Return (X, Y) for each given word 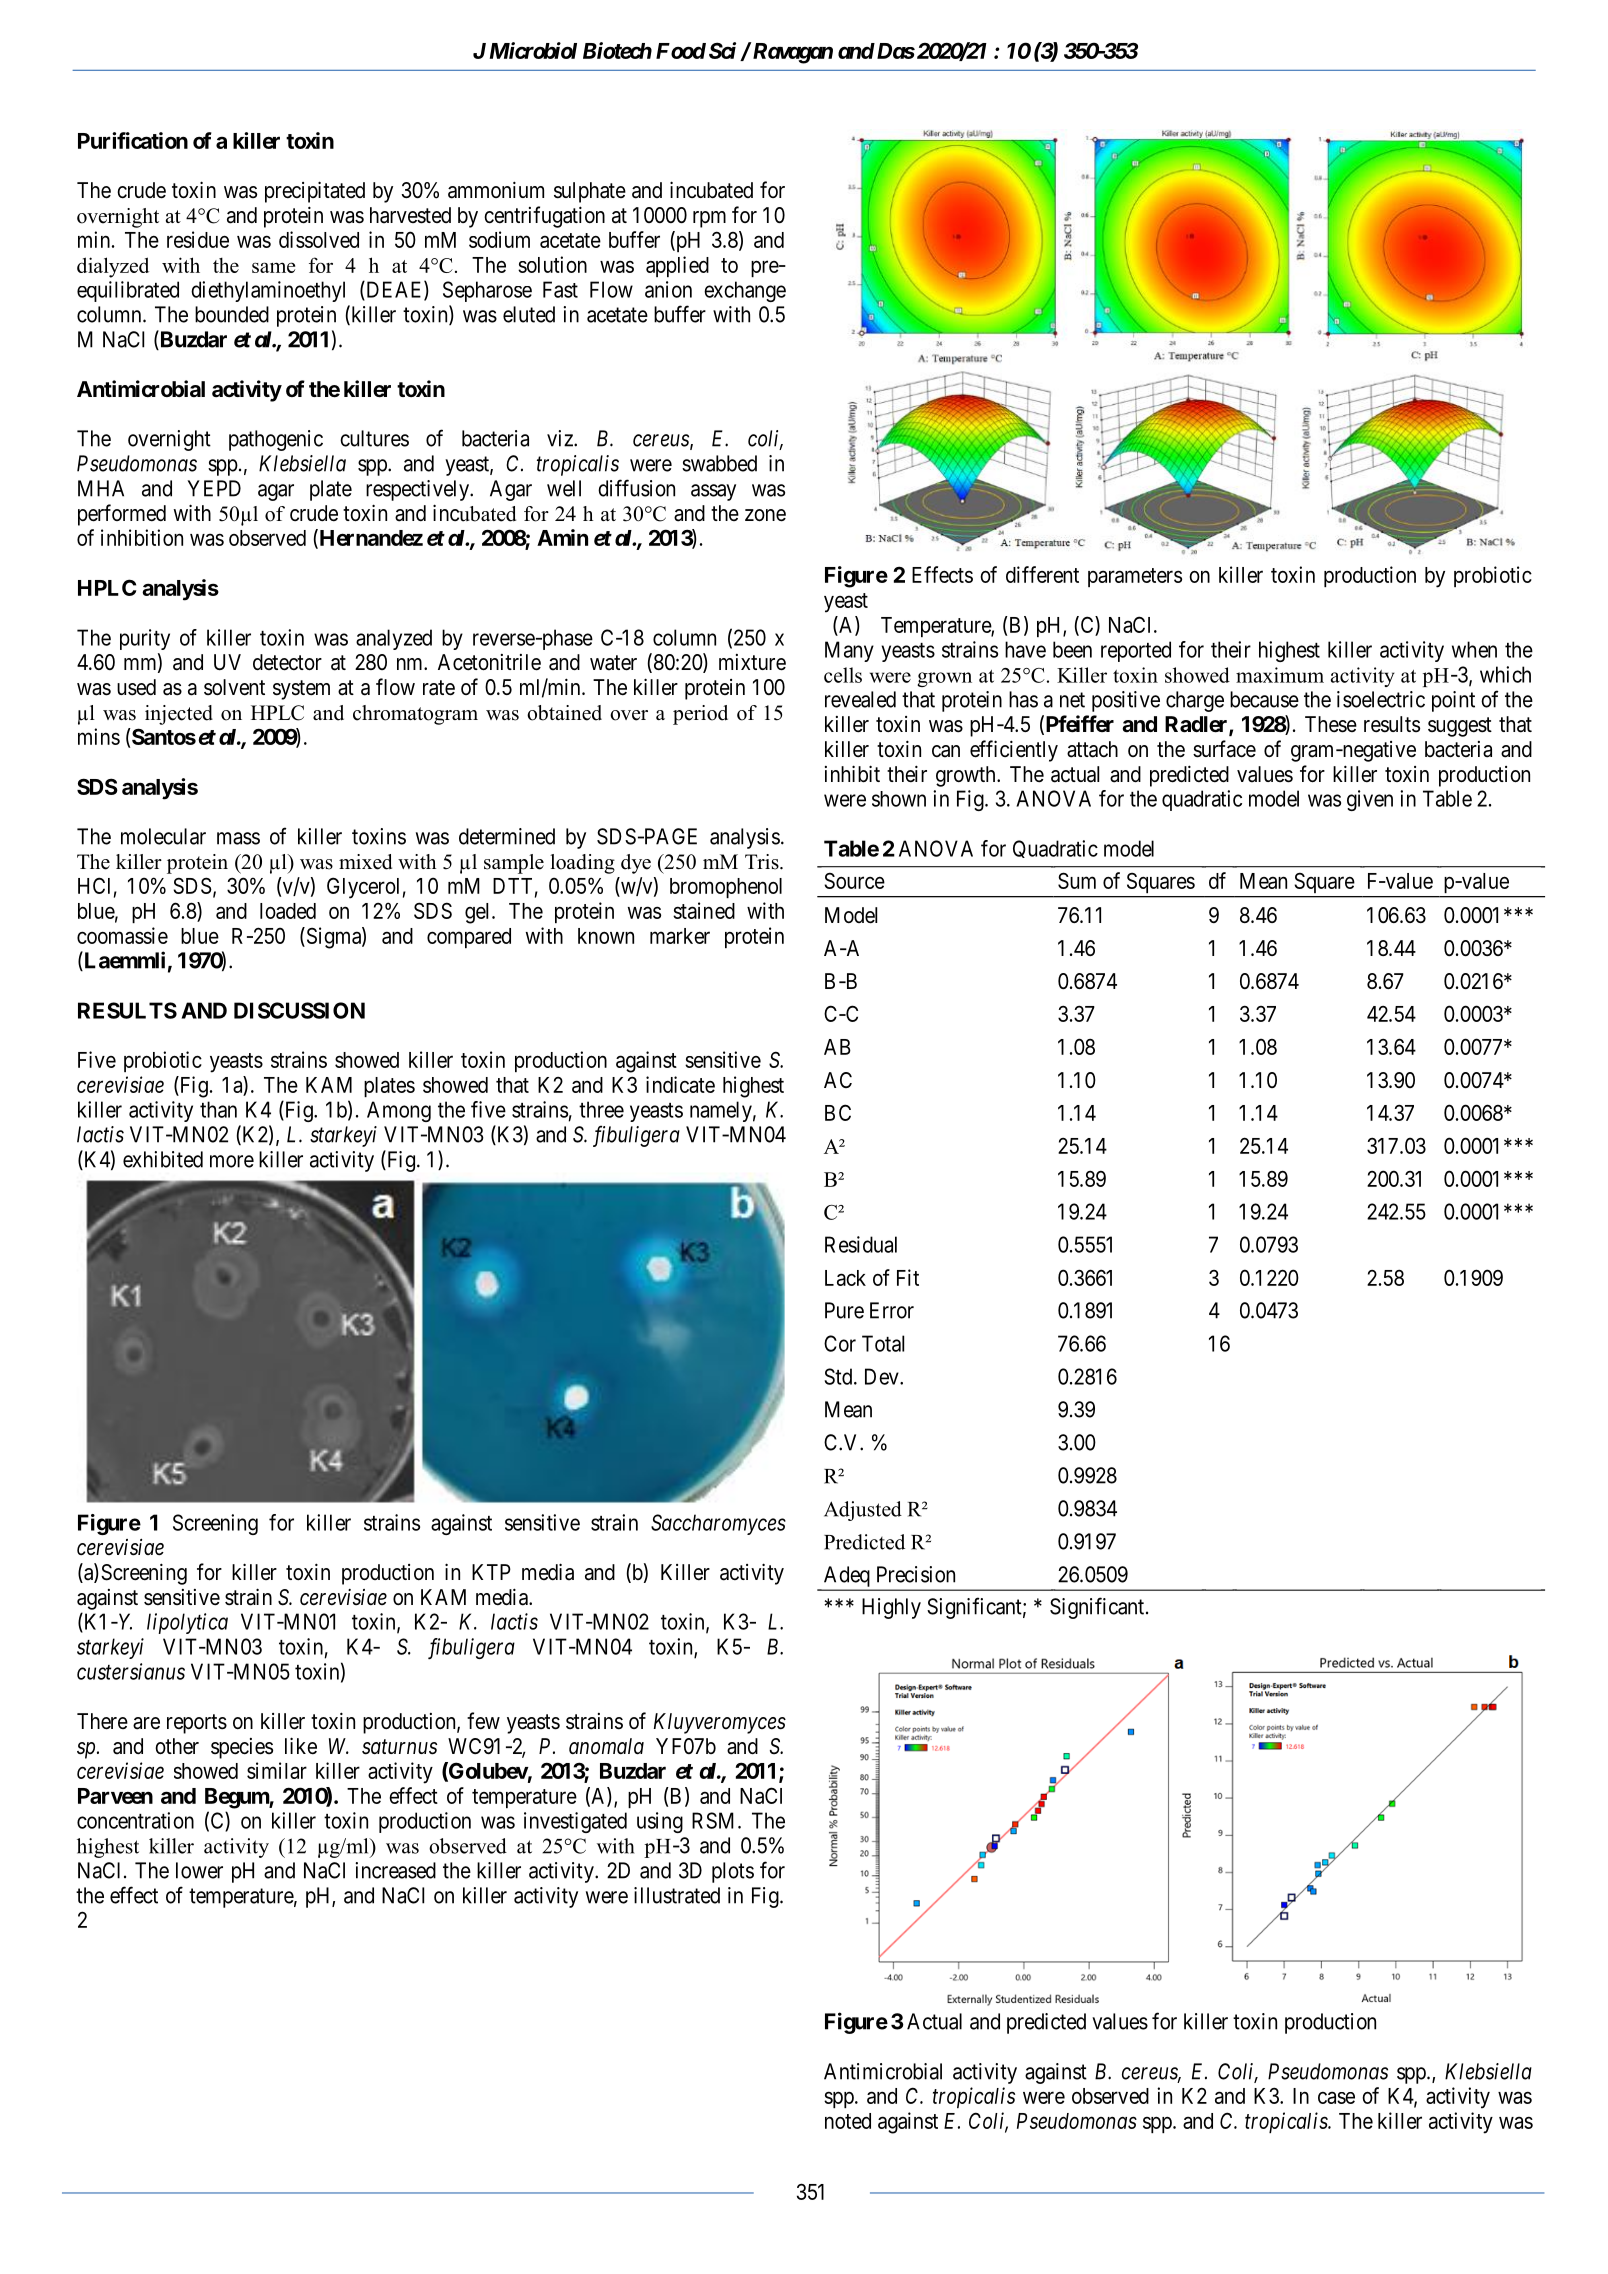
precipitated (315, 192)
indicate (680, 1084)
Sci (722, 50)
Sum (1077, 880)
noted (848, 2121)
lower (199, 1870)
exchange (745, 291)
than (218, 1109)
